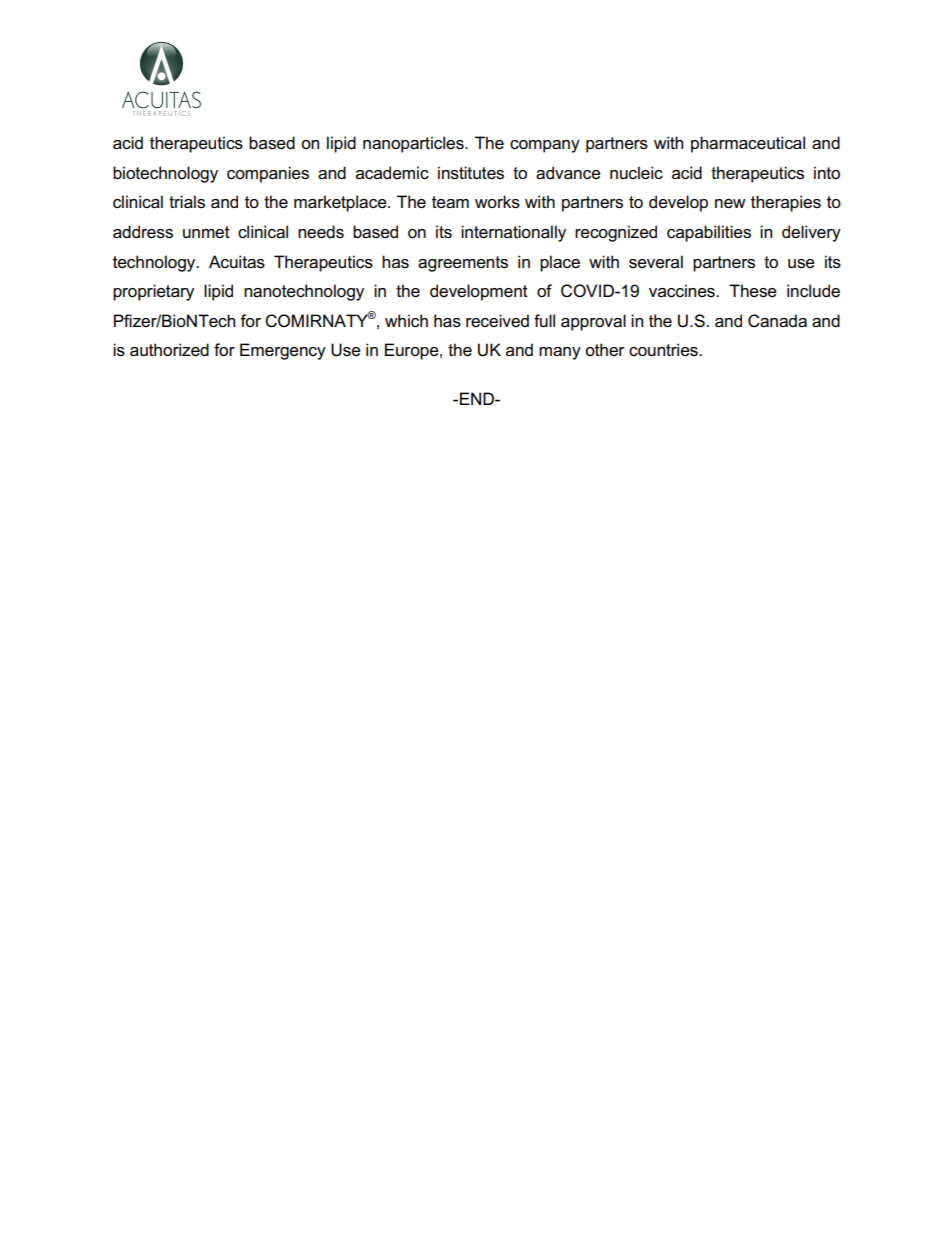  What do you see at coordinates (748, 144) in the page?
I see `pharmaceutical` at bounding box center [748, 144].
